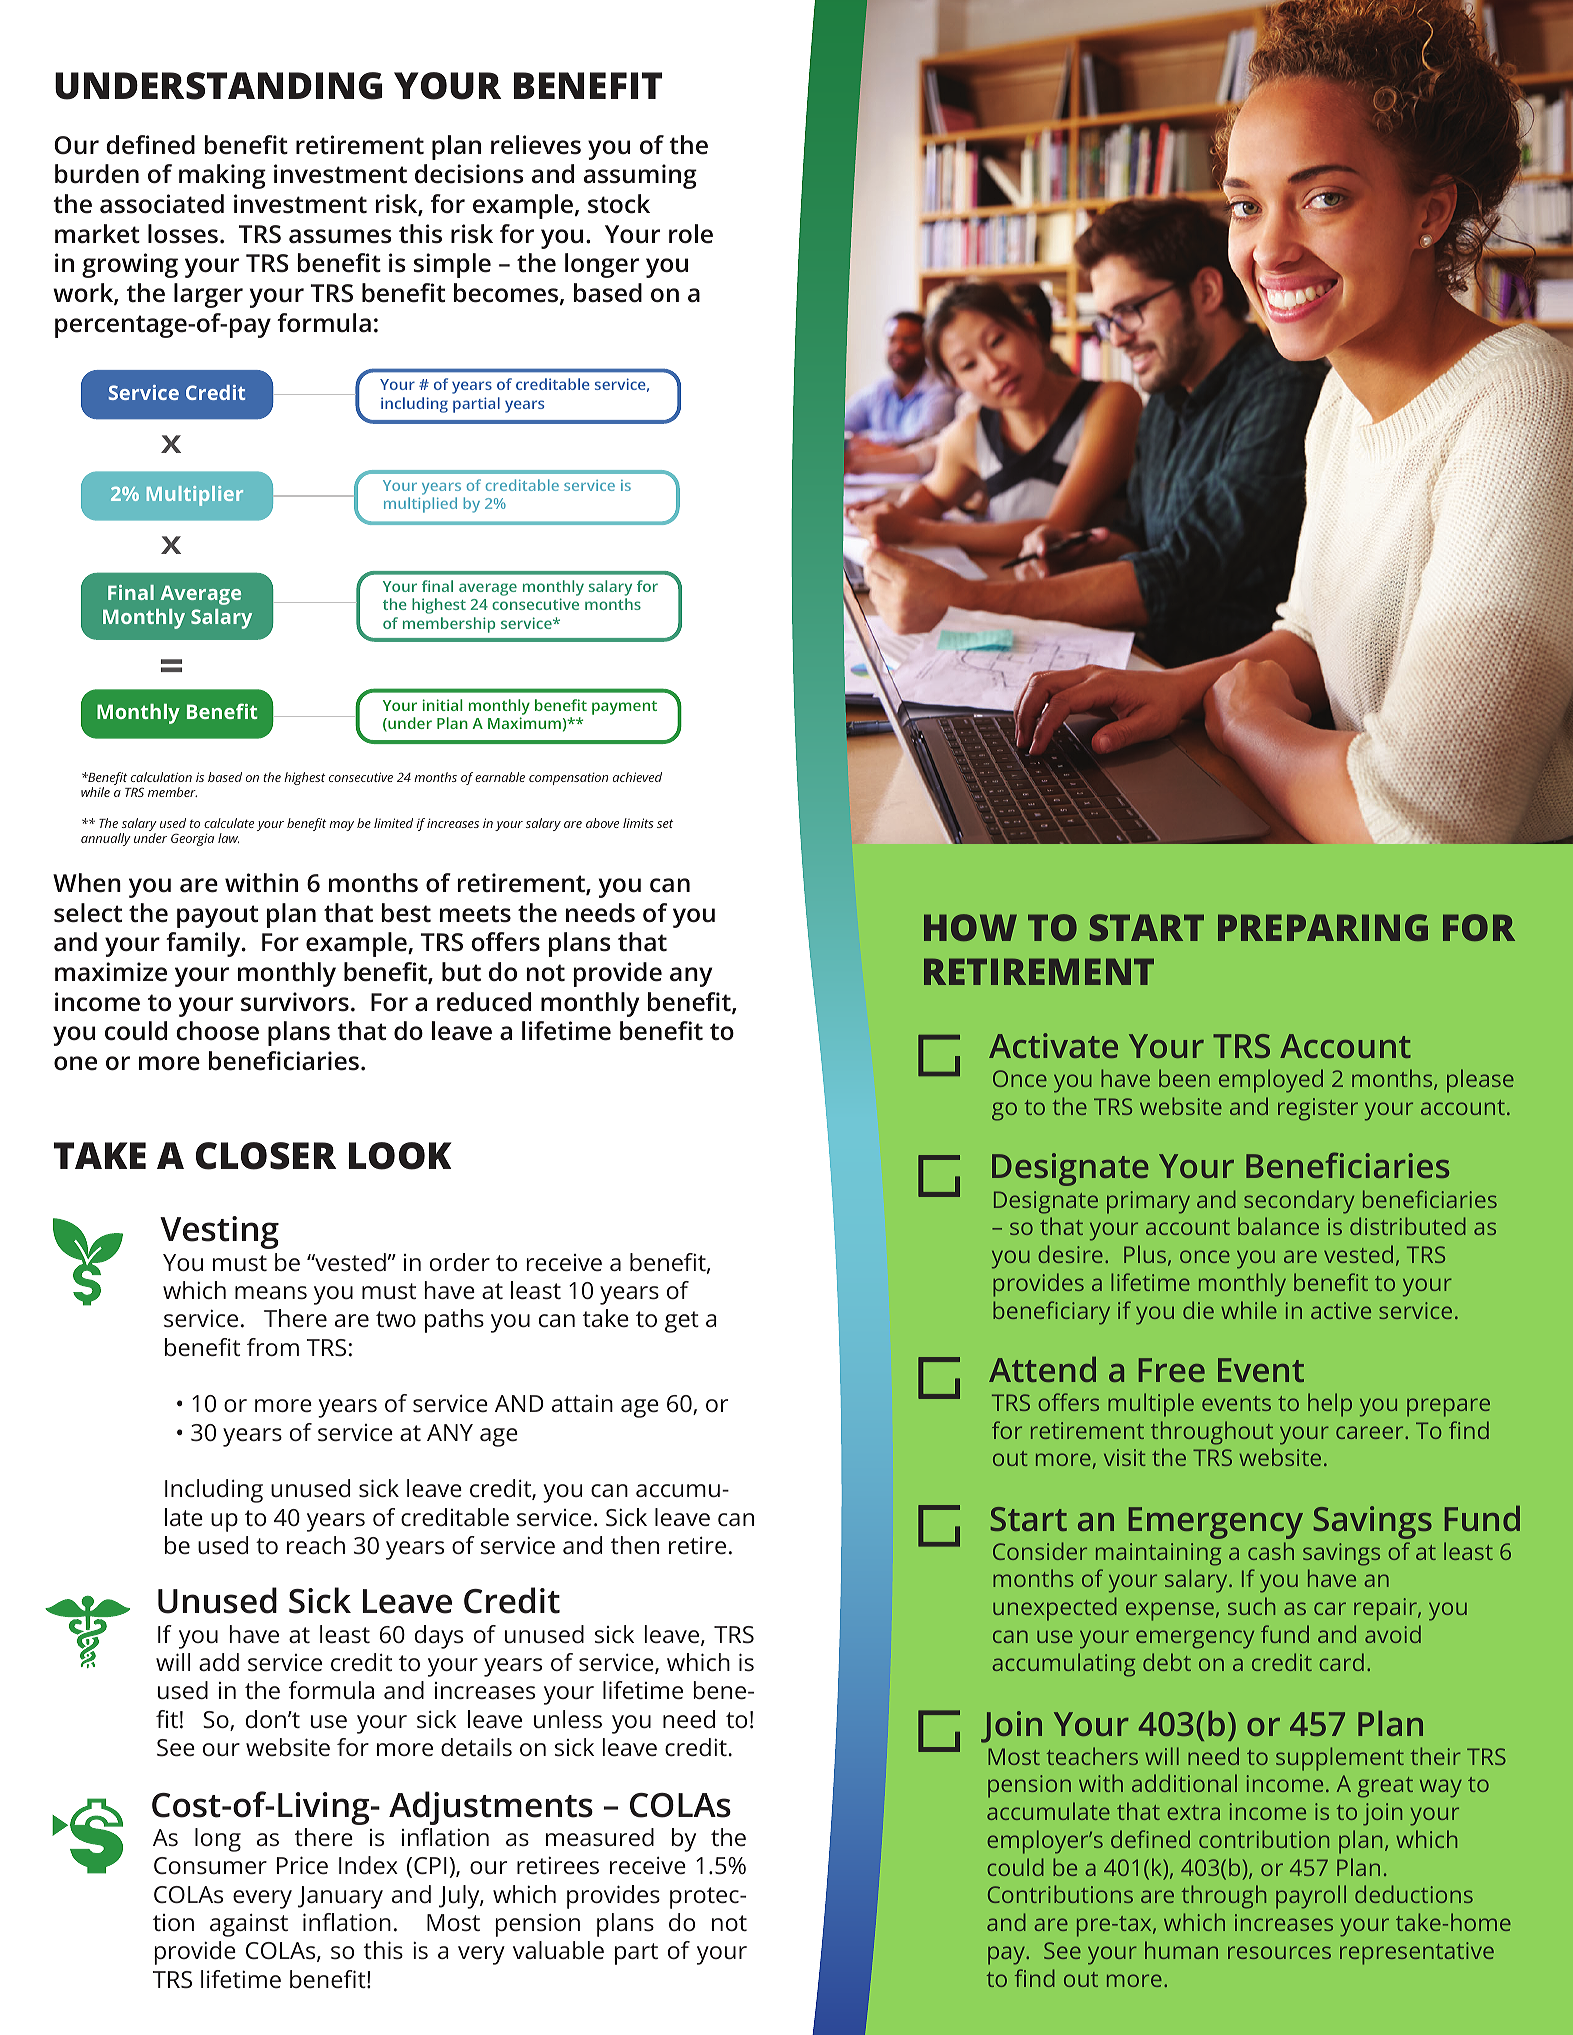 The image size is (1573, 2035). Describe the element at coordinates (222, 176) in the image. I see `making` at that location.
